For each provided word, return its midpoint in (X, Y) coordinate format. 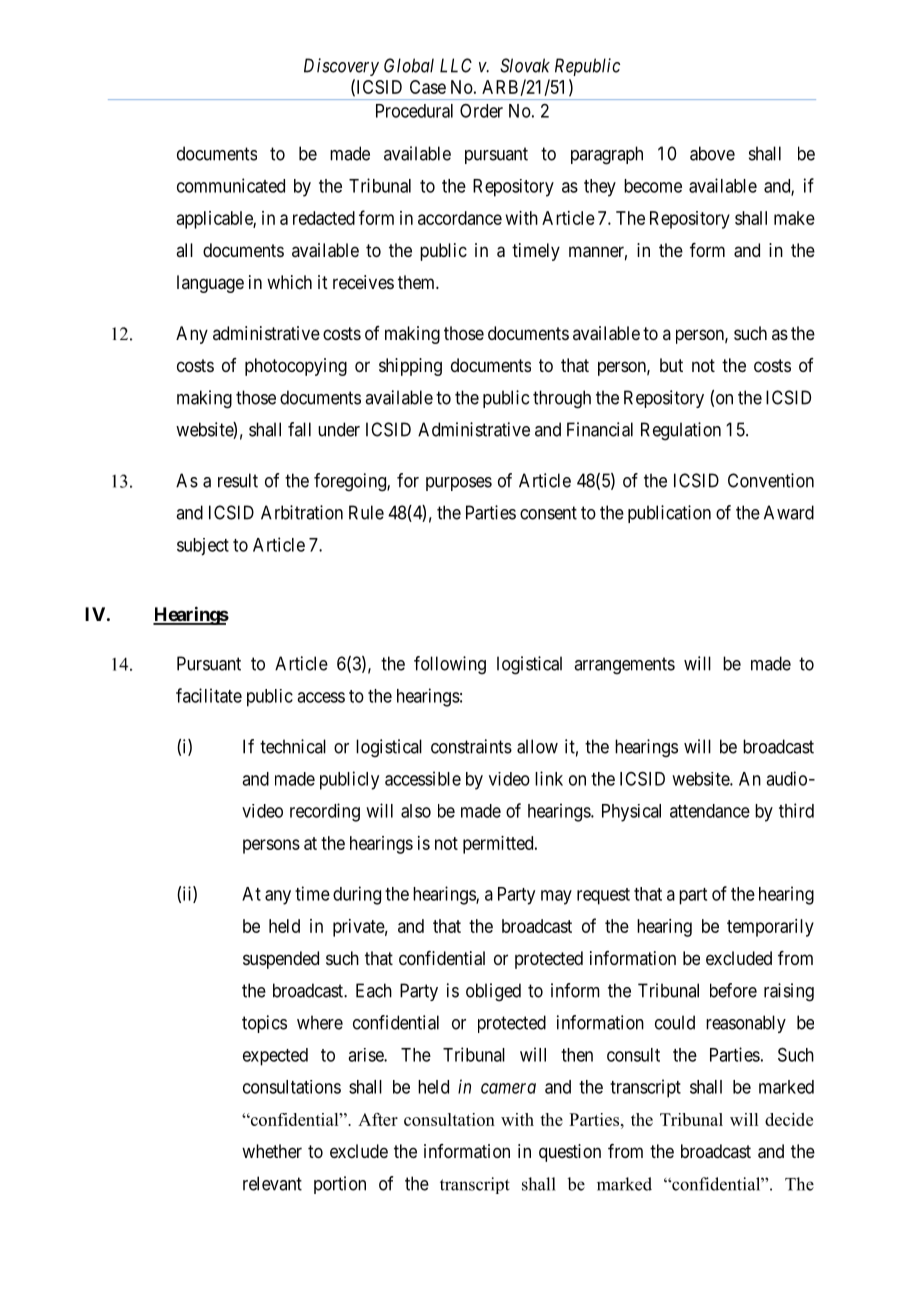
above (712, 153)
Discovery (341, 67)
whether (272, 1151)
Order (481, 111)
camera (508, 1088)
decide (789, 1119)
